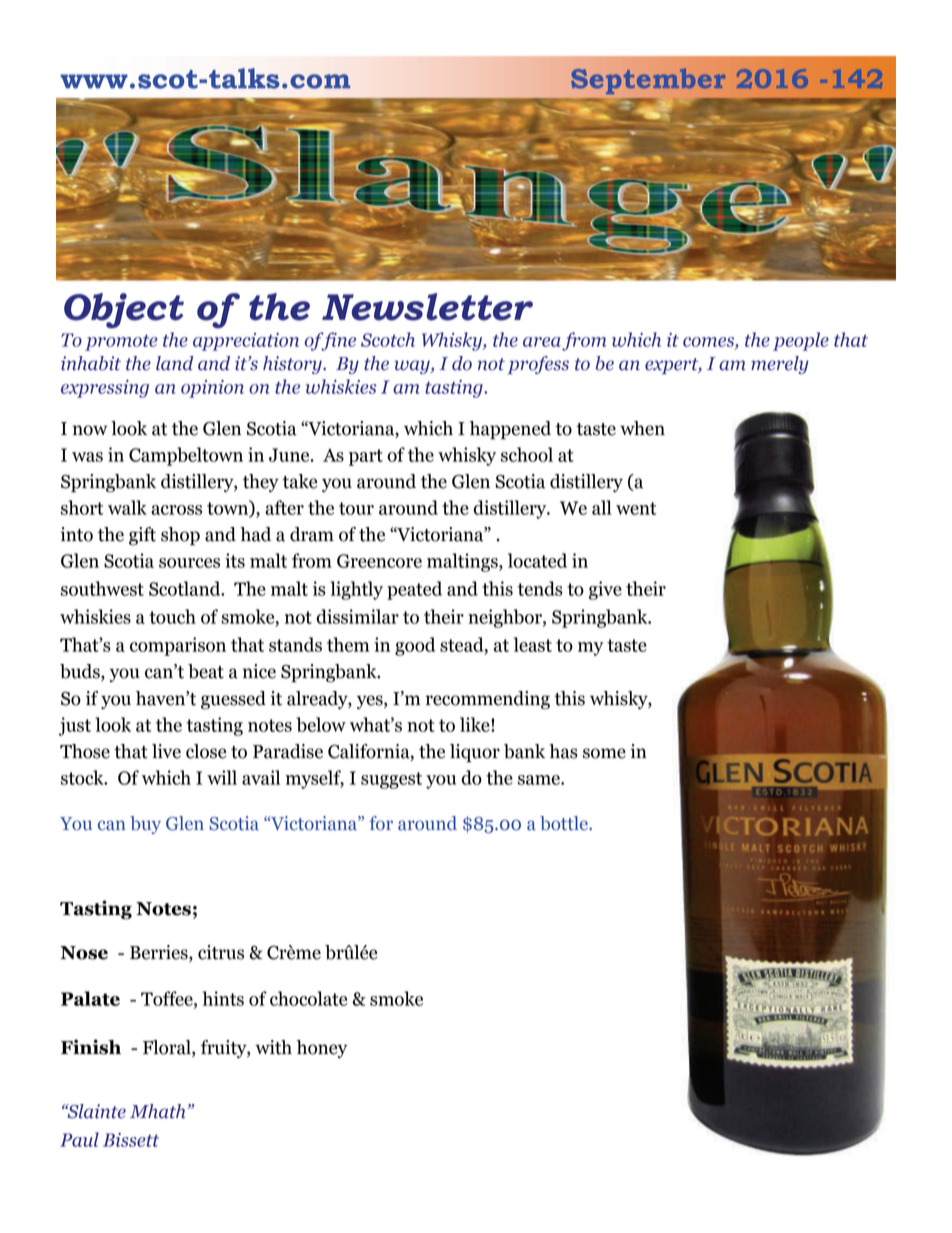  What do you see at coordinates (79, 1139) in the screenshot?
I see `Paul` at bounding box center [79, 1139].
